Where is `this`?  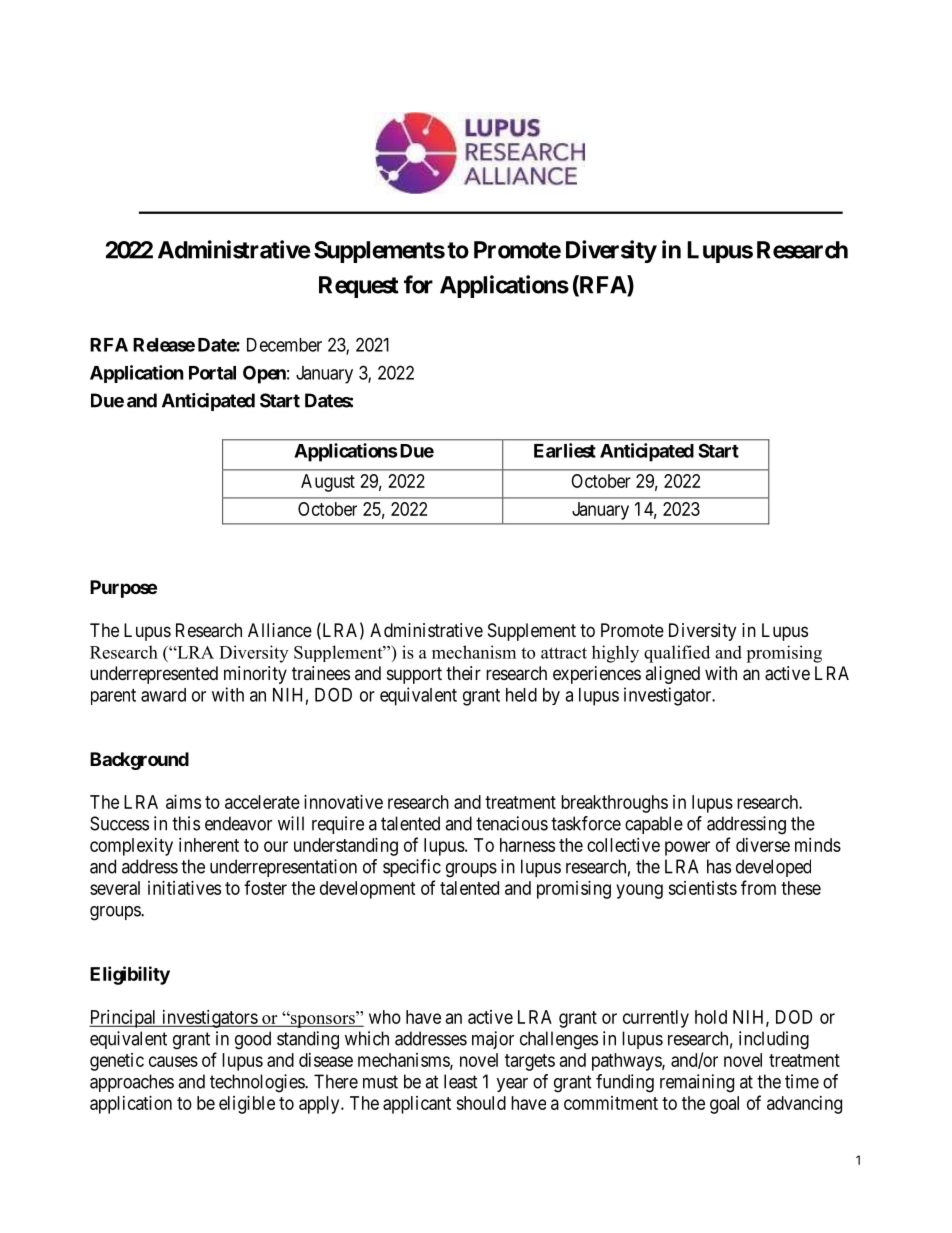
this is located at coordinates (186, 823).
